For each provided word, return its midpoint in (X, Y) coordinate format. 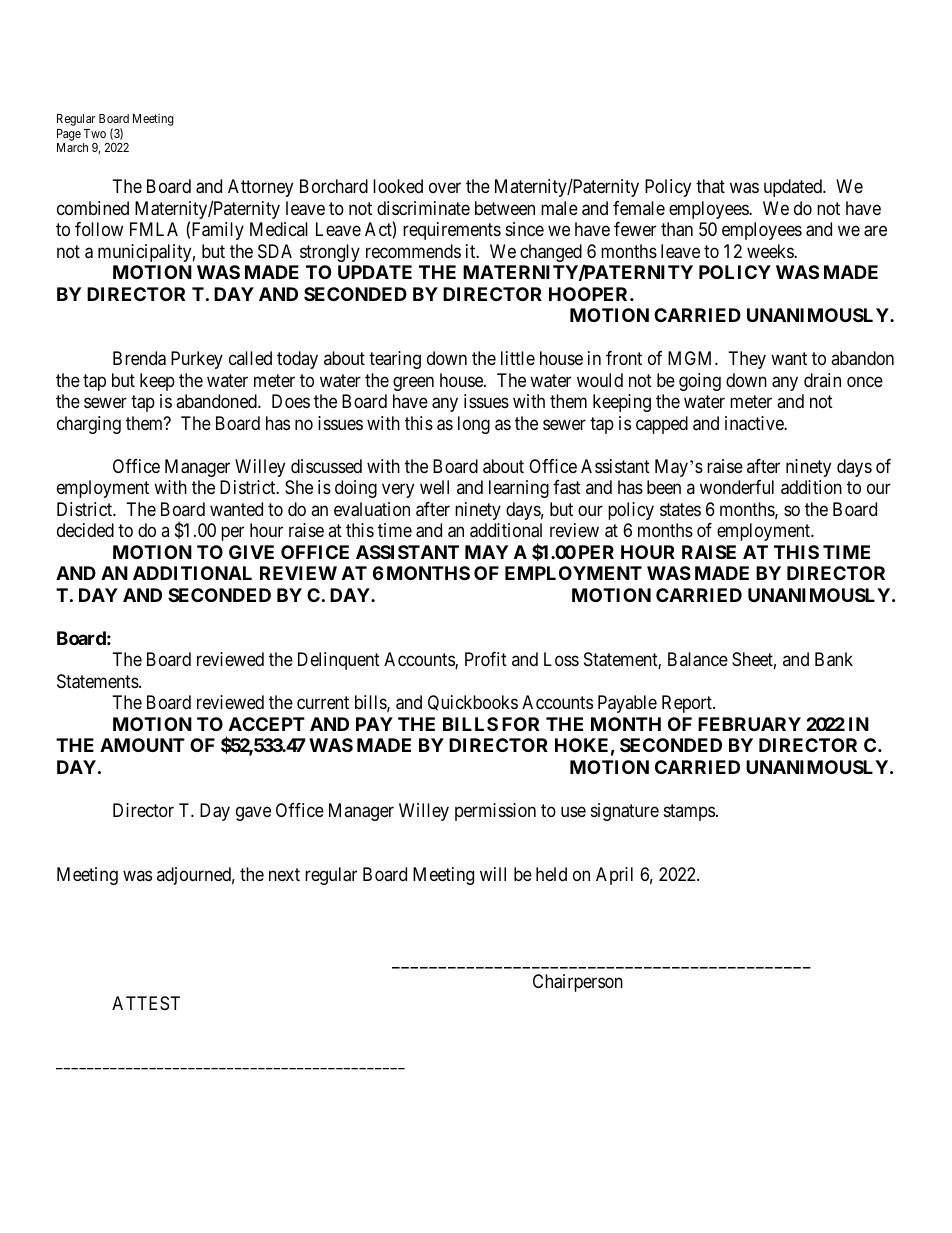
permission (495, 812)
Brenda (139, 358)
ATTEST (146, 1003)
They (747, 360)
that (710, 186)
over (445, 188)
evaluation (372, 509)
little (518, 358)
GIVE (251, 552)
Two (94, 133)
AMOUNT (142, 745)
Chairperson (578, 983)
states (680, 509)
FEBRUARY (749, 724)
